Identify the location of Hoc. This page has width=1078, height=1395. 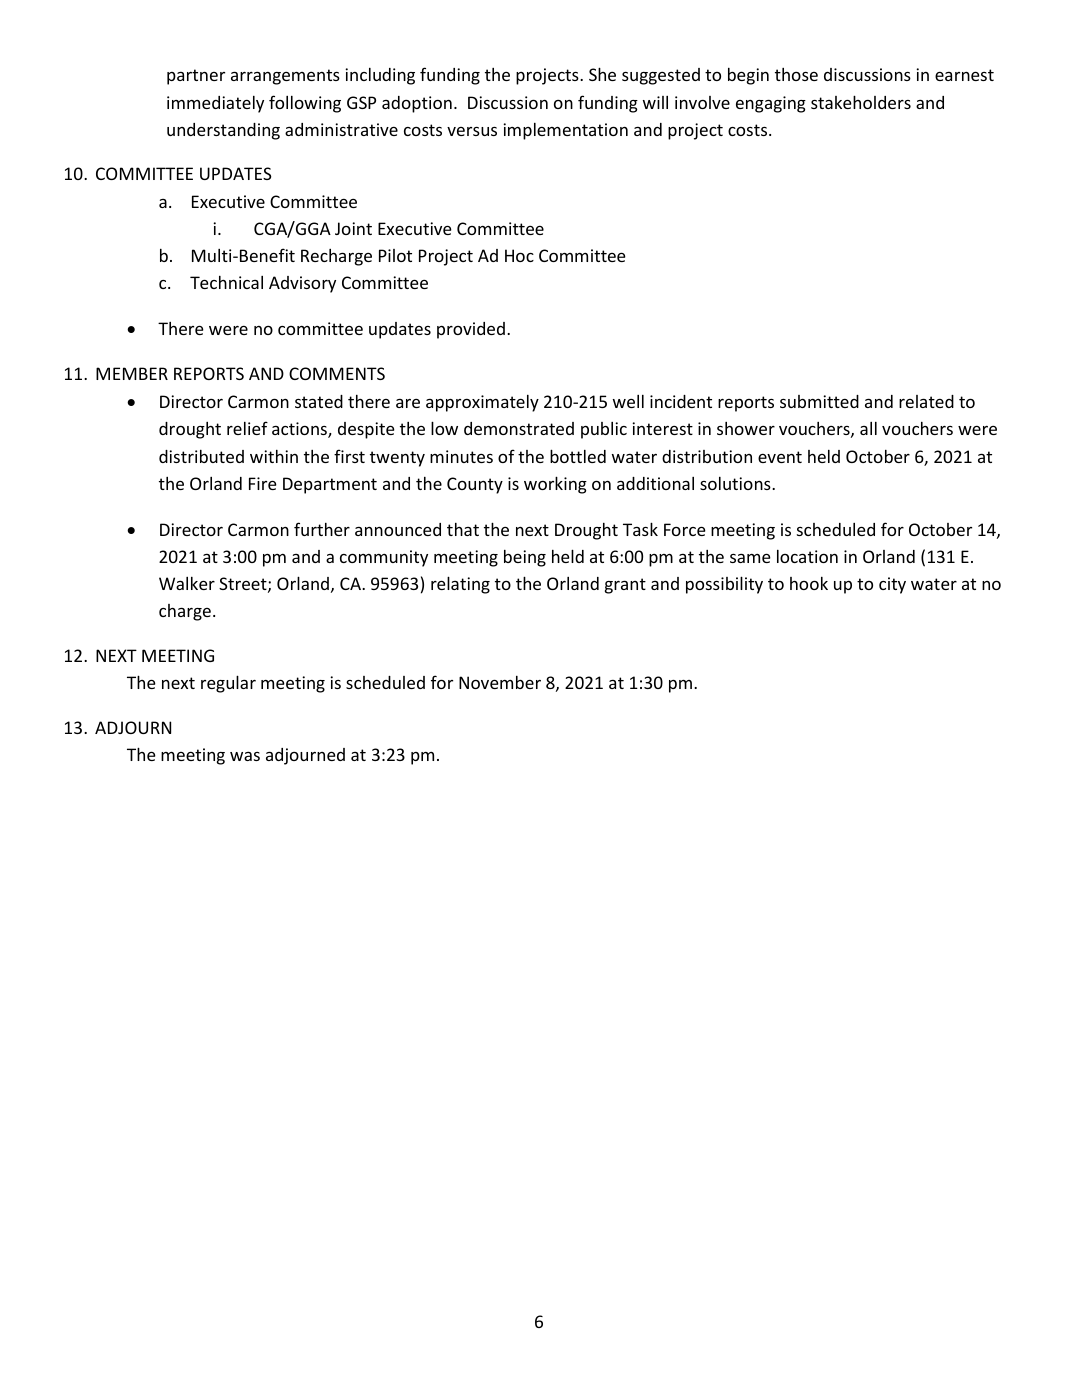
(519, 255).
